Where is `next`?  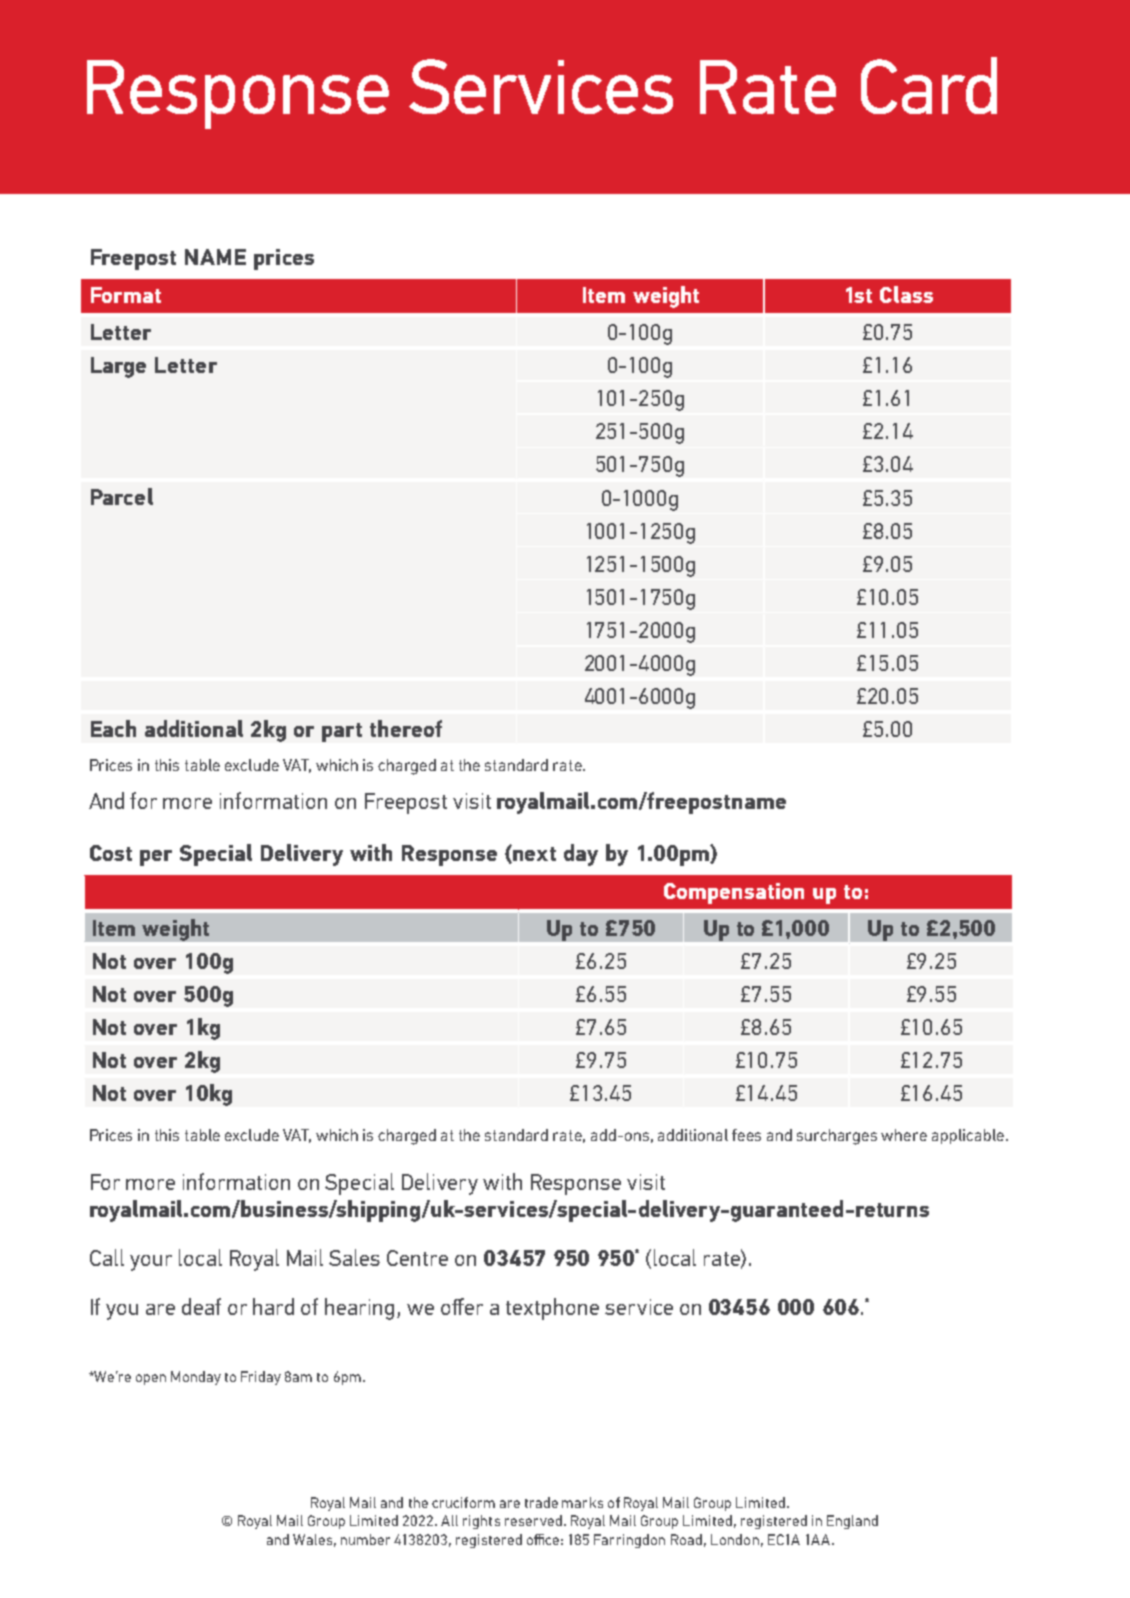 next is located at coordinates (534, 854).
